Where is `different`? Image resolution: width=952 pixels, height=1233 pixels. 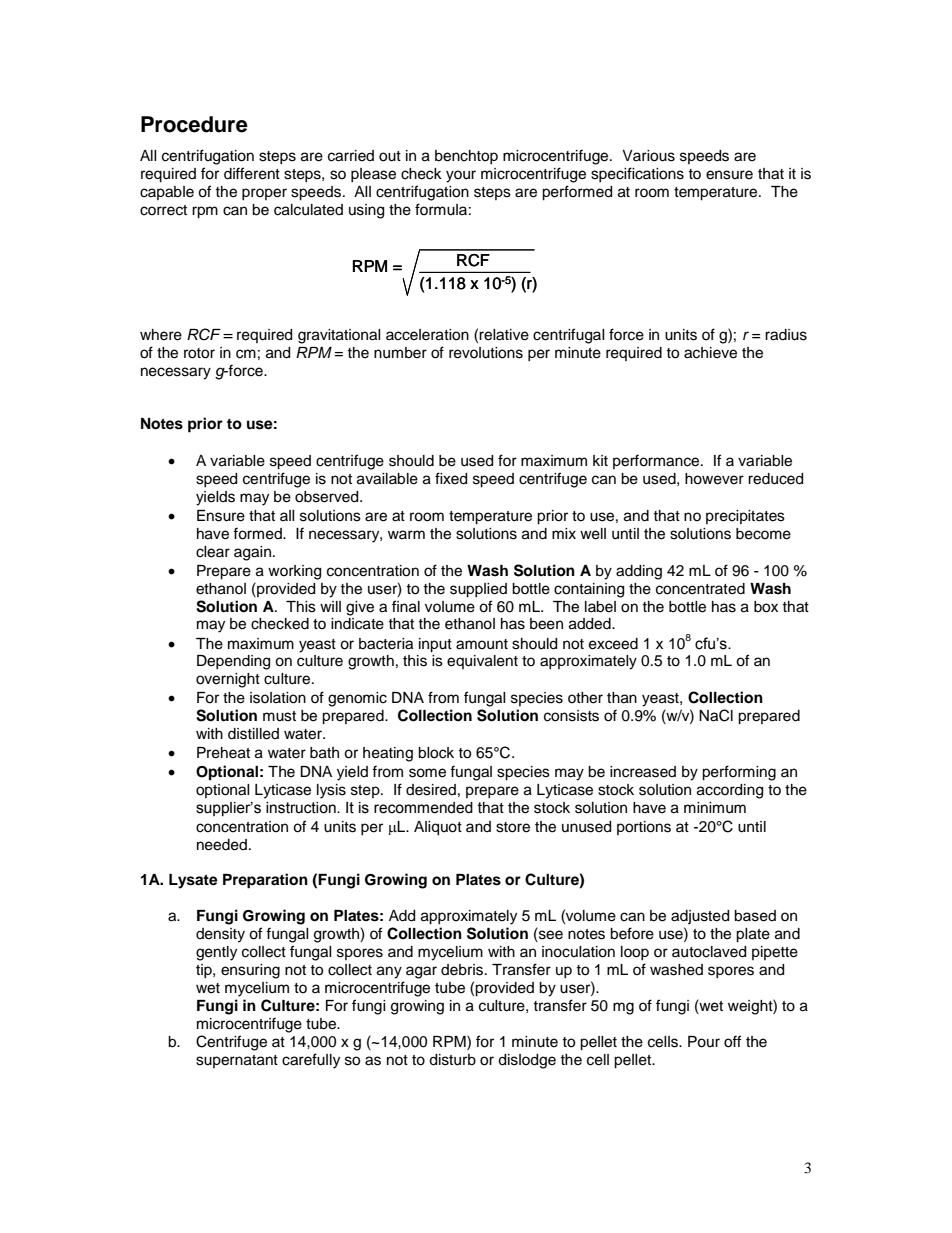
different is located at coordinates (252, 173).
